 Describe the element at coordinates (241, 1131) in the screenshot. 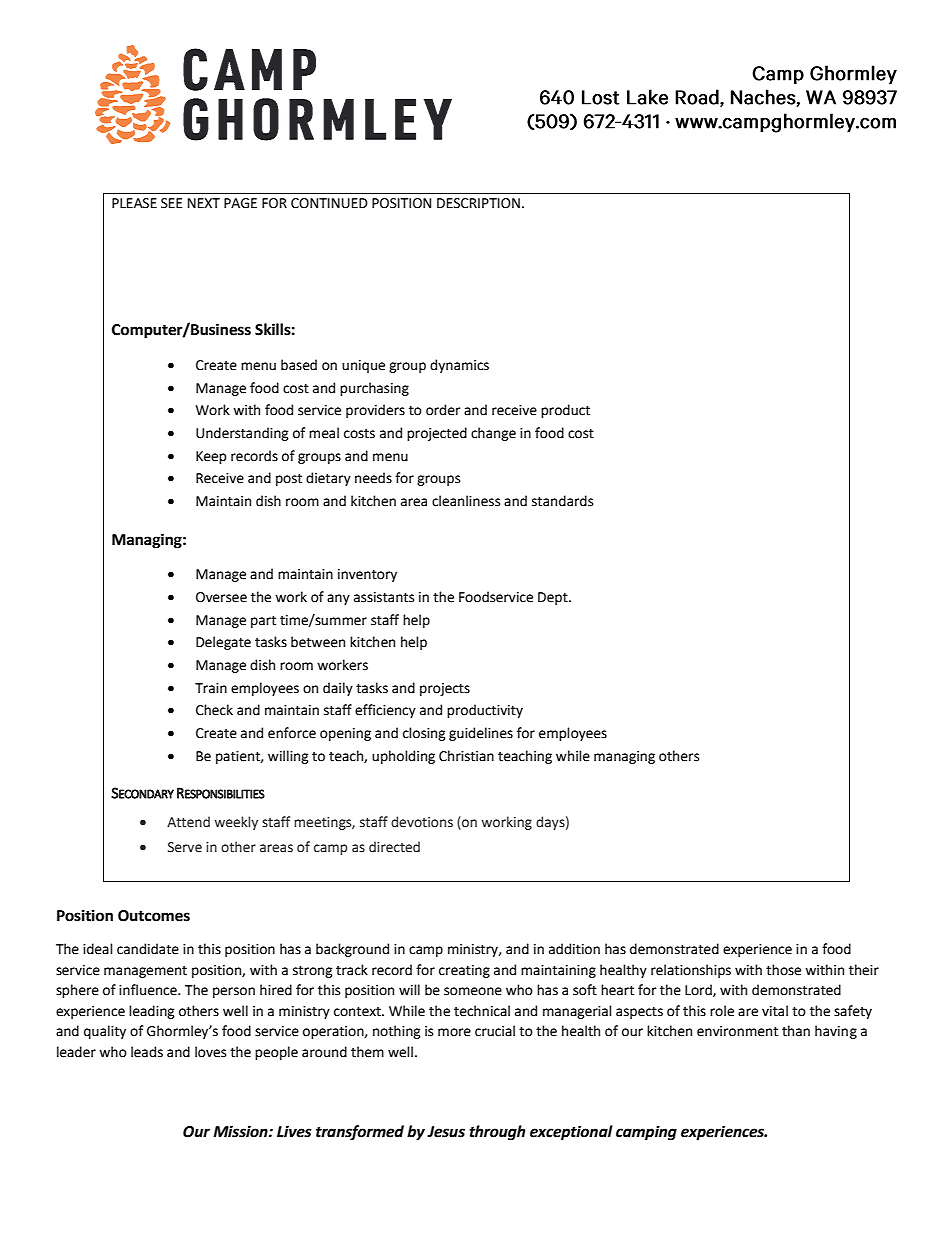

I see `Mission` at that location.
